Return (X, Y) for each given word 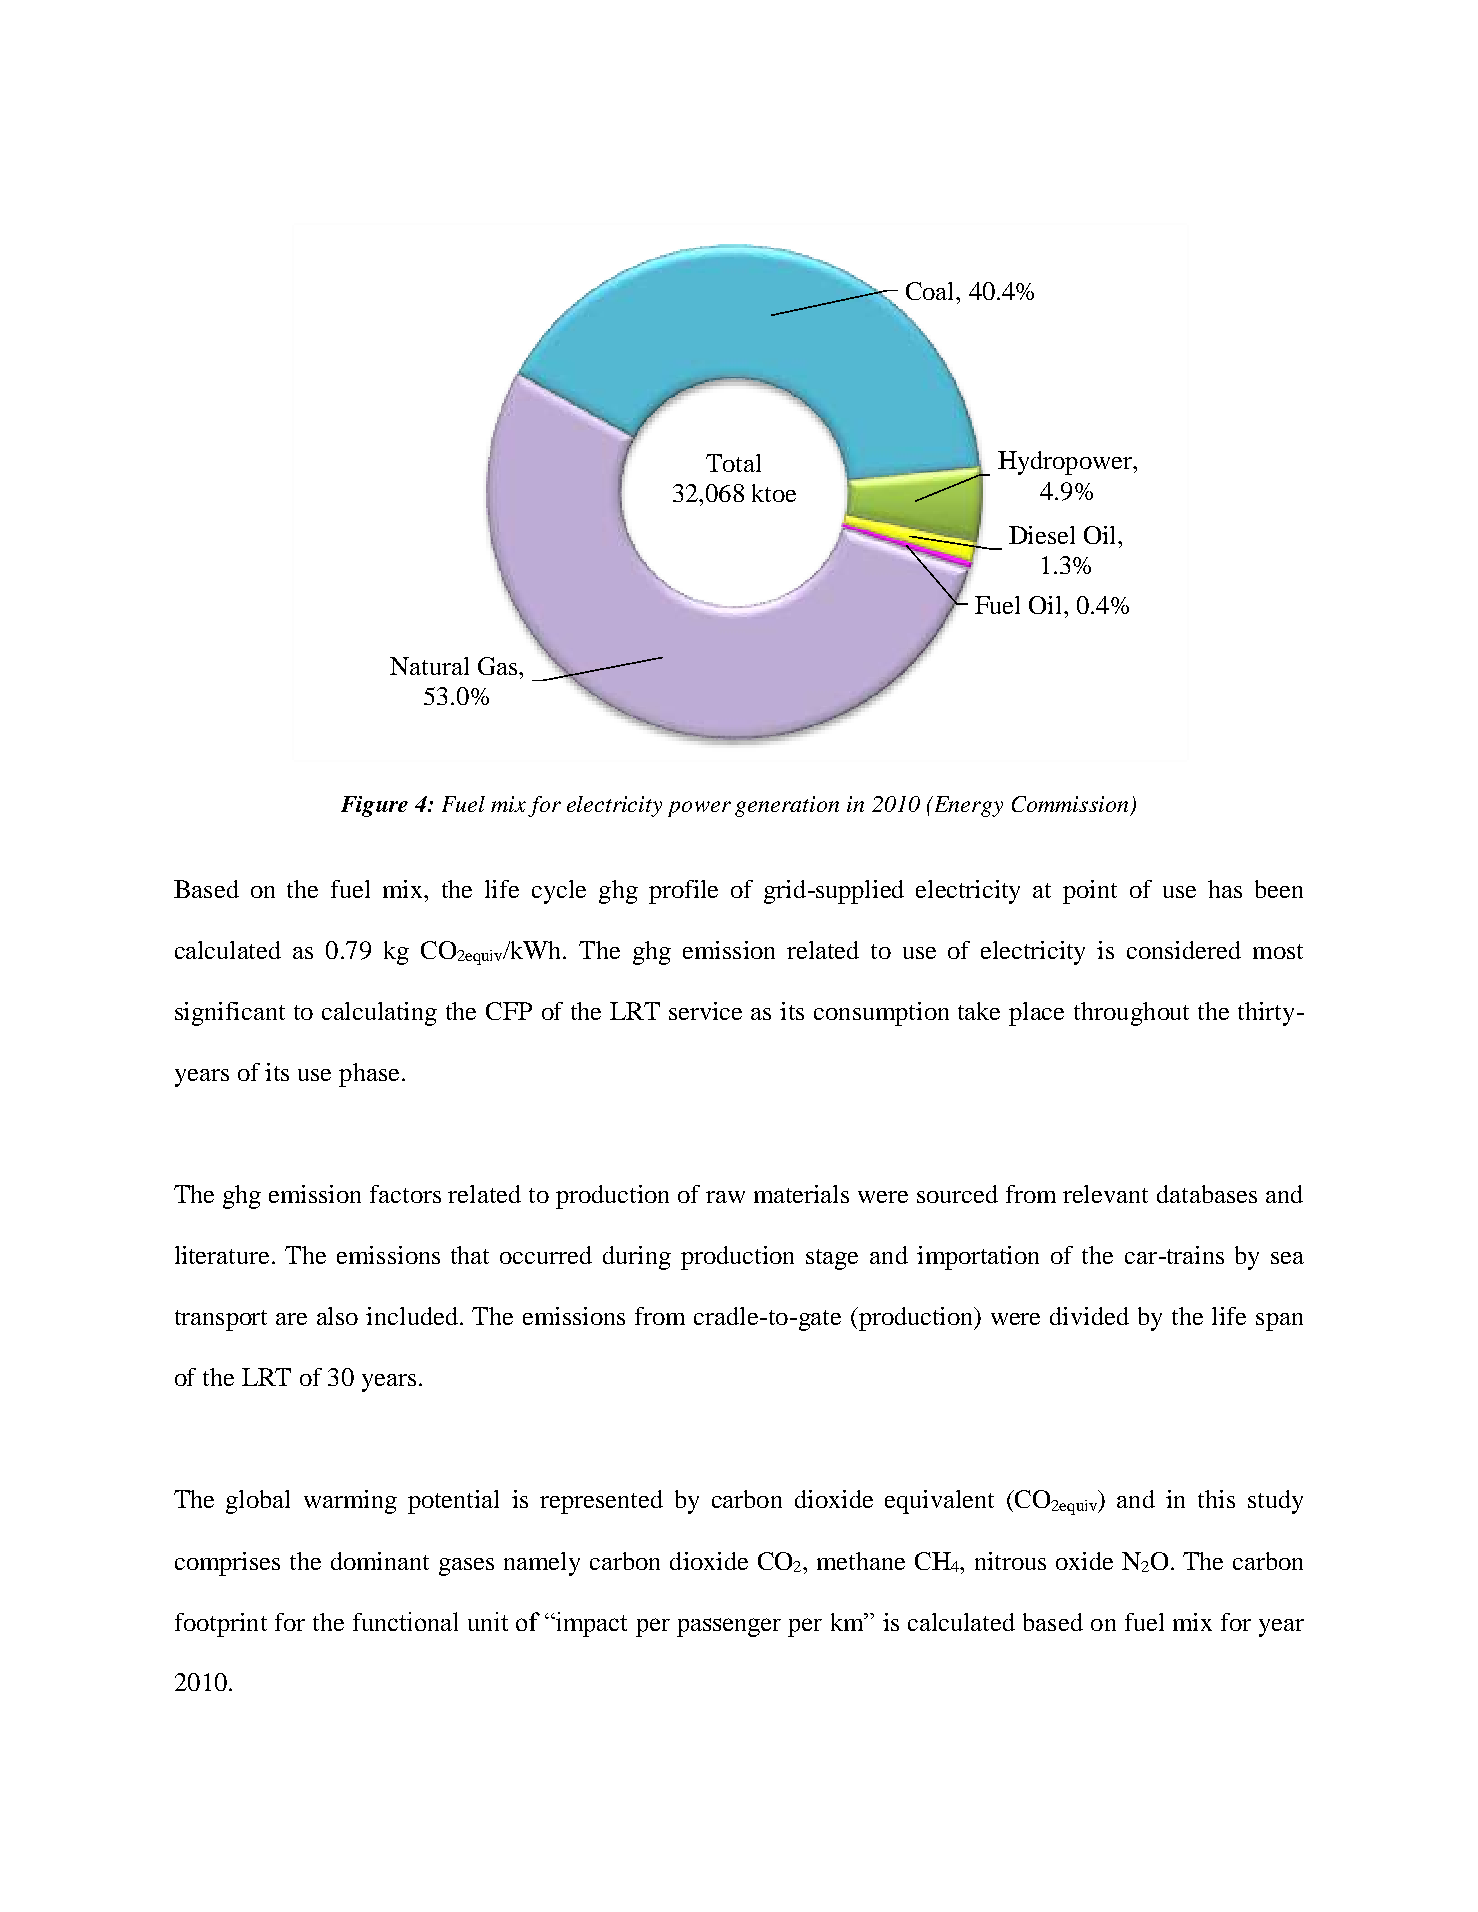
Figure (374, 806)
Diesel (1042, 535)
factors (405, 1194)
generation (787, 806)
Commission (1070, 804)
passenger (729, 1627)
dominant (380, 1561)
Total (733, 463)
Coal (931, 291)
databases (1207, 1194)
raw (725, 1197)
